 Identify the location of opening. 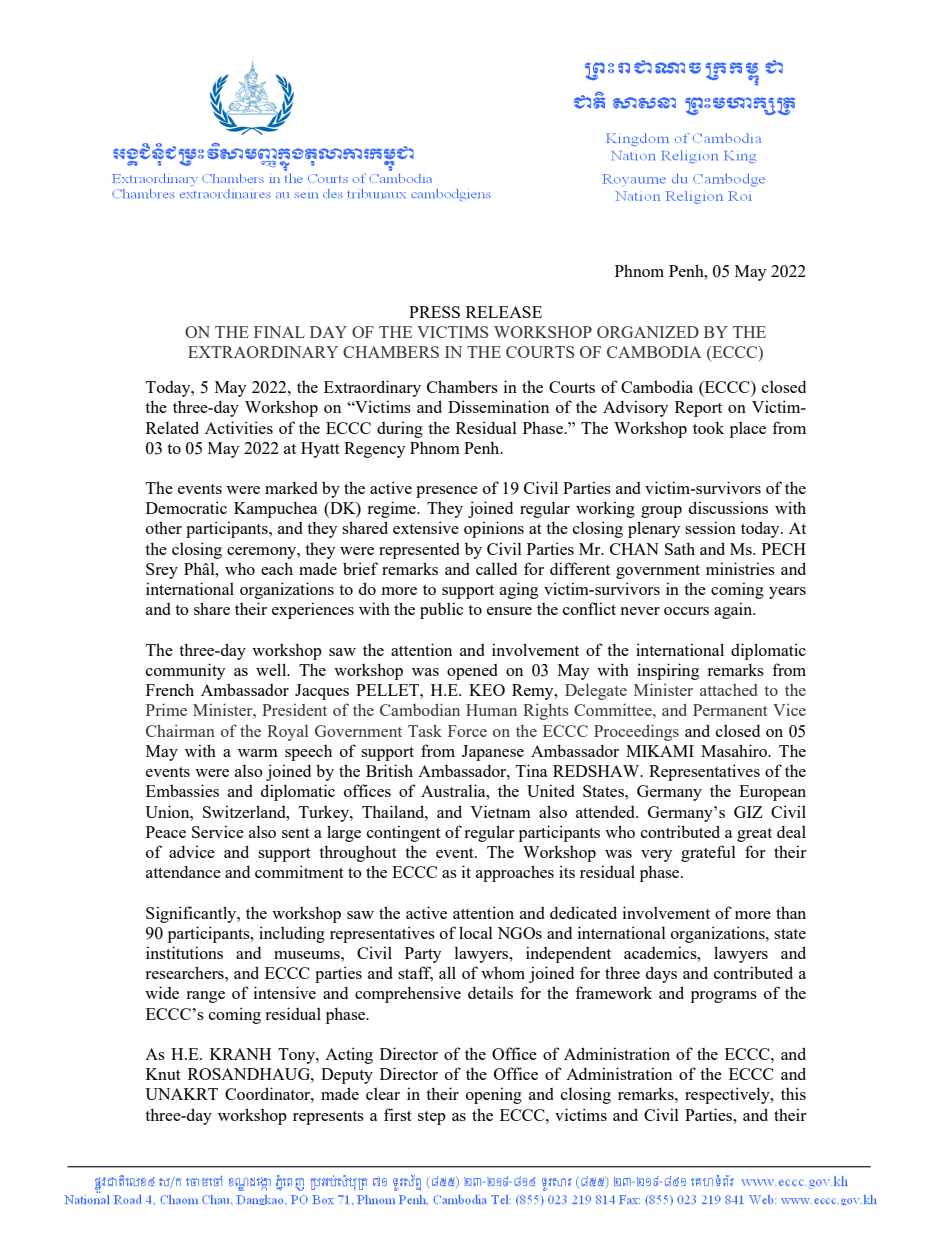
(494, 1095).
